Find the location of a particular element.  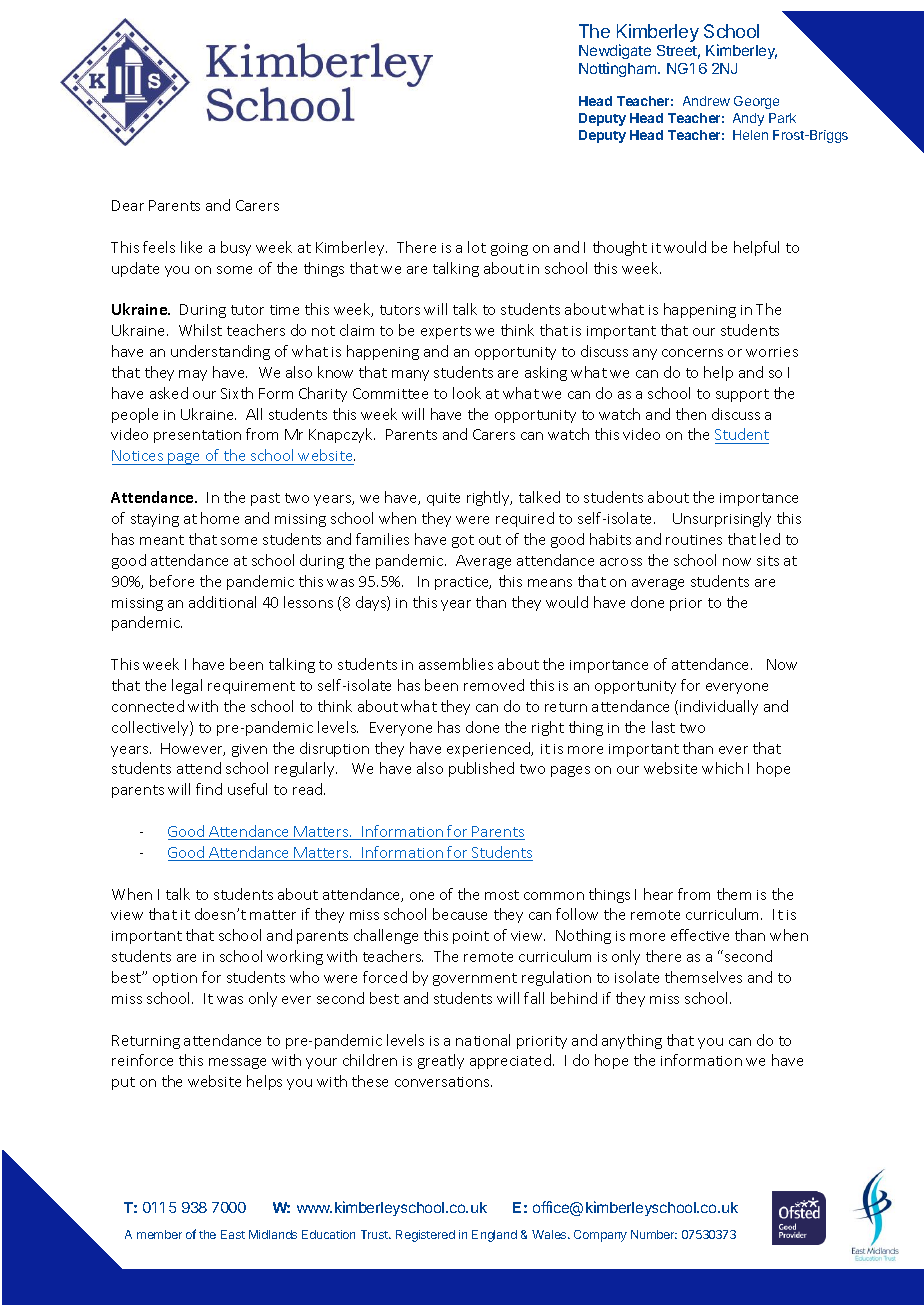

East is located at coordinates (233, 1234).
